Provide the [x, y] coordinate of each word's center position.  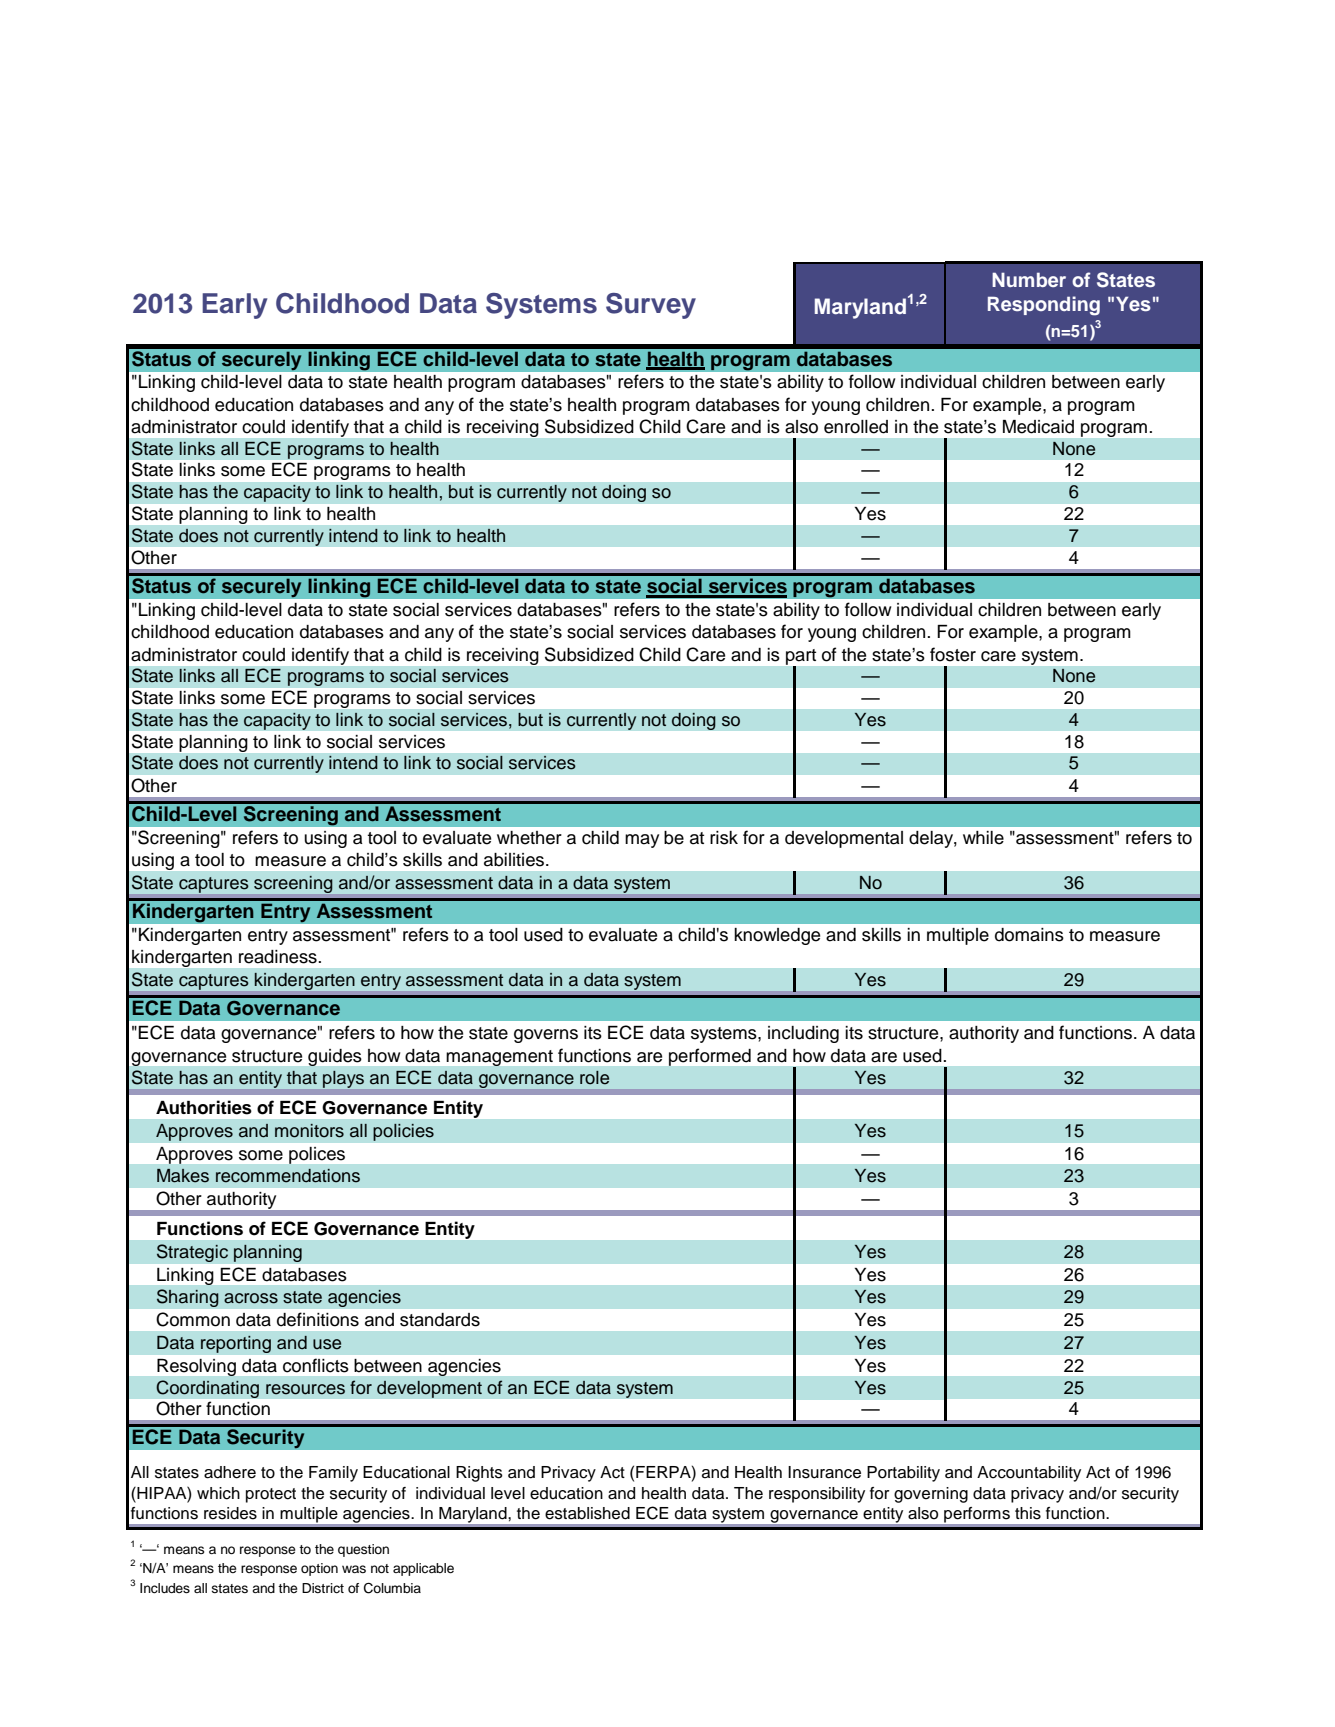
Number [1029, 279]
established [587, 1513]
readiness [279, 957]
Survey [651, 306]
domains [1029, 935]
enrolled [856, 427]
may [642, 841]
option [319, 1569]
